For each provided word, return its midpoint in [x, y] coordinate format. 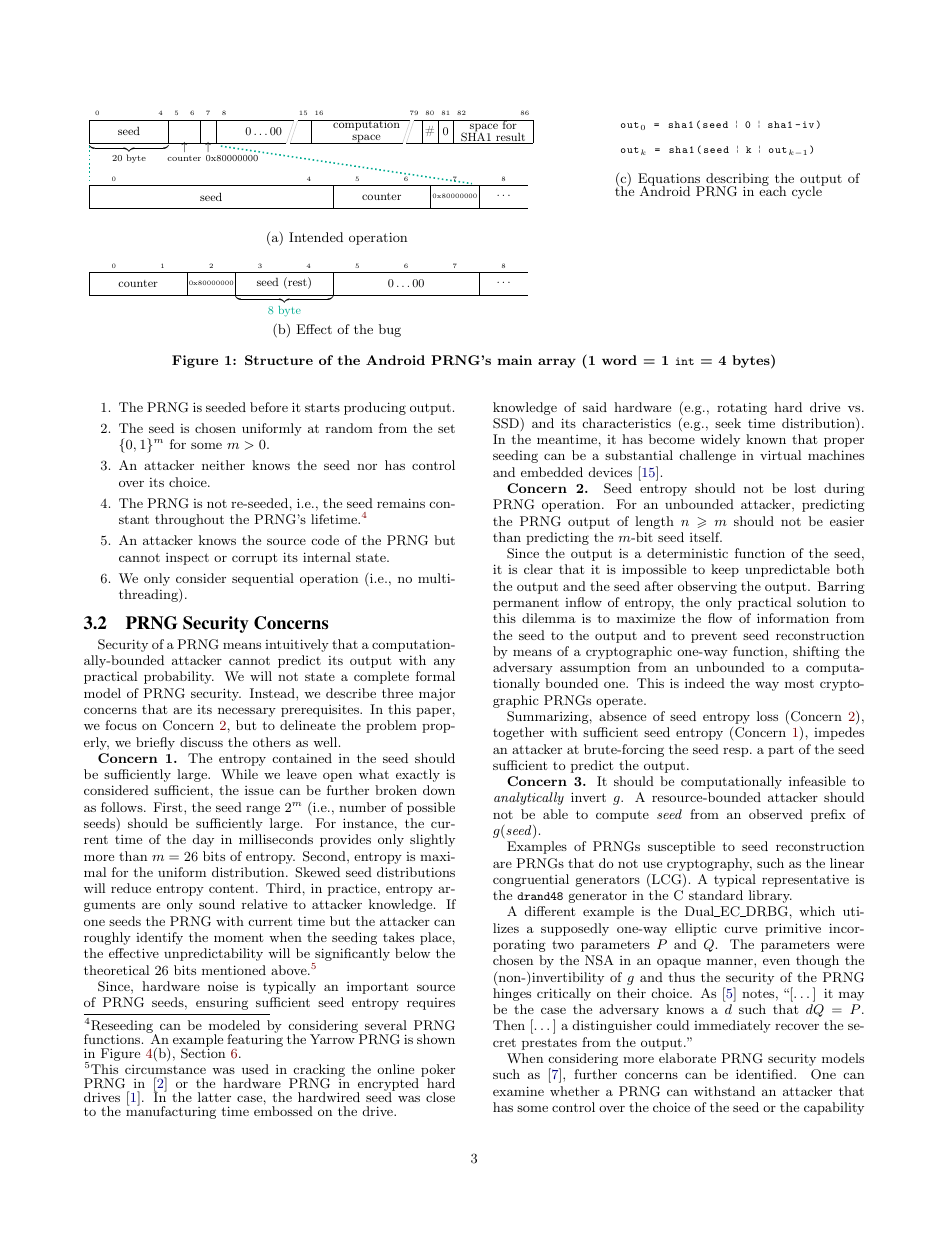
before [269, 407]
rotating [742, 409]
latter [214, 1097]
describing [737, 180]
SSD [506, 423]
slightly [432, 840]
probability [179, 677]
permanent [526, 604]
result [511, 138]
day [203, 840]
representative [805, 880]
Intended [316, 237]
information [793, 618]
